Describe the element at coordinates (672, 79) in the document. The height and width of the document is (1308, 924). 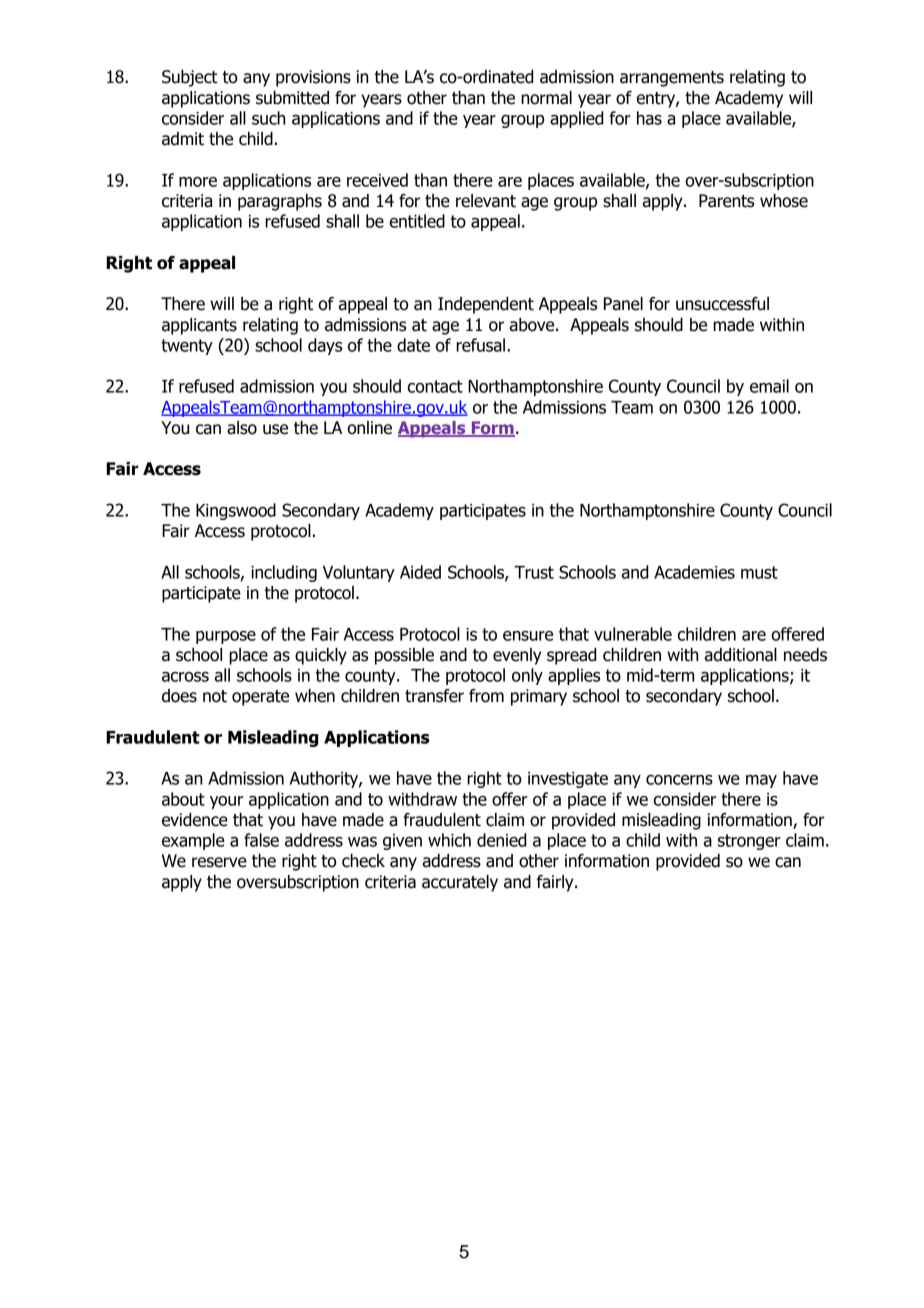
I see `arrangements` at that location.
